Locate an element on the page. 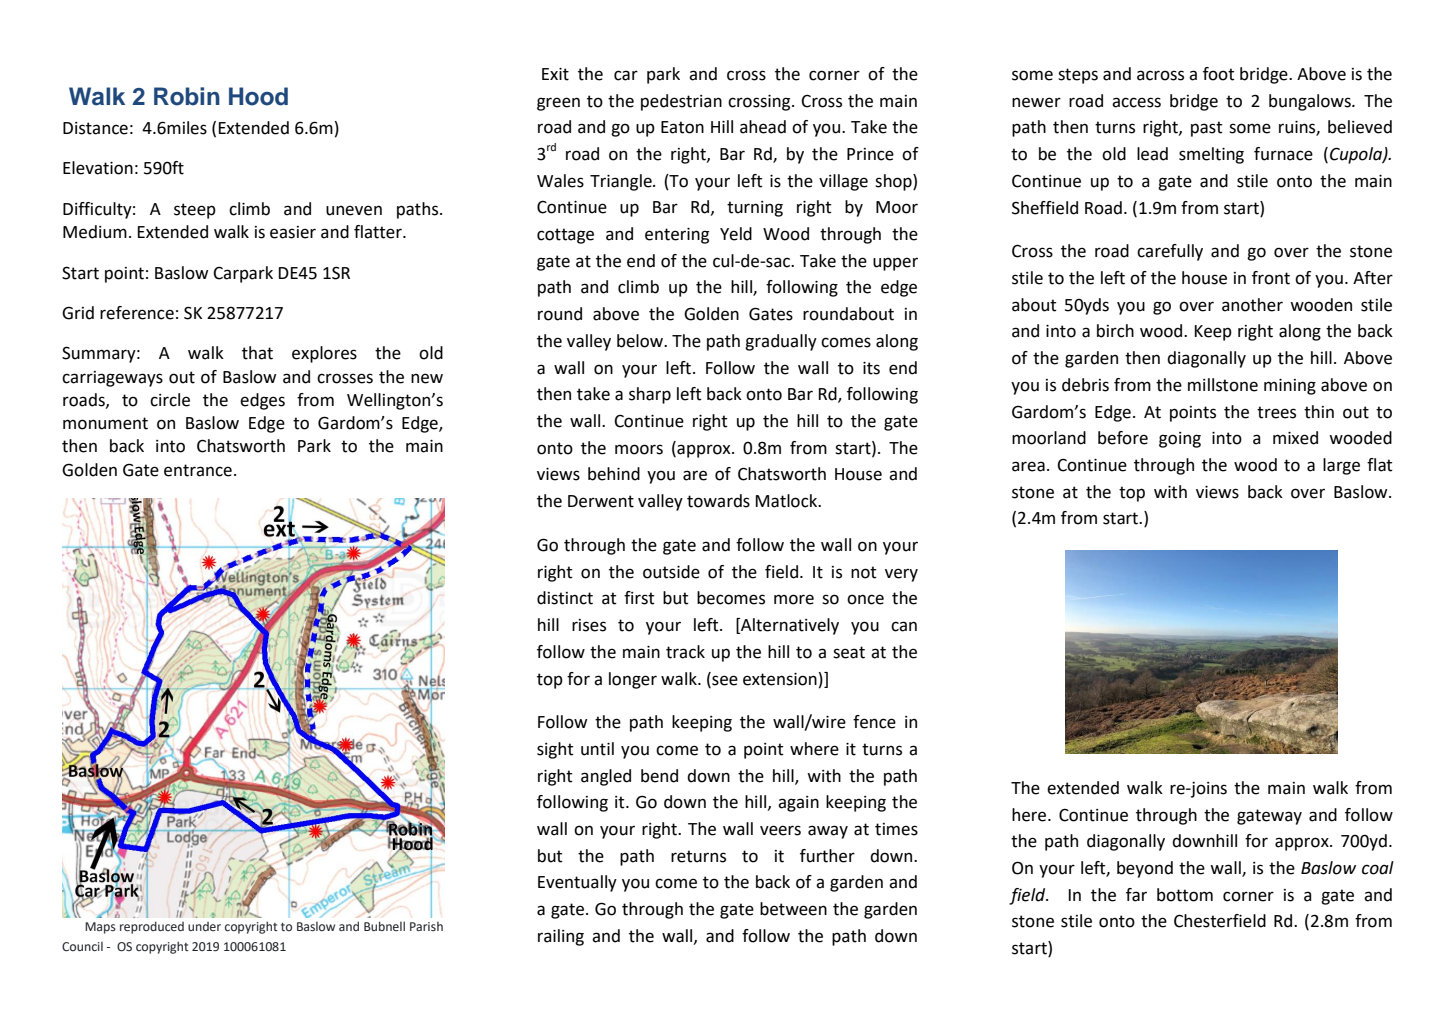 Image resolution: width=1455 pixels, height=1028 pixels. under is located at coordinates (204, 926).
